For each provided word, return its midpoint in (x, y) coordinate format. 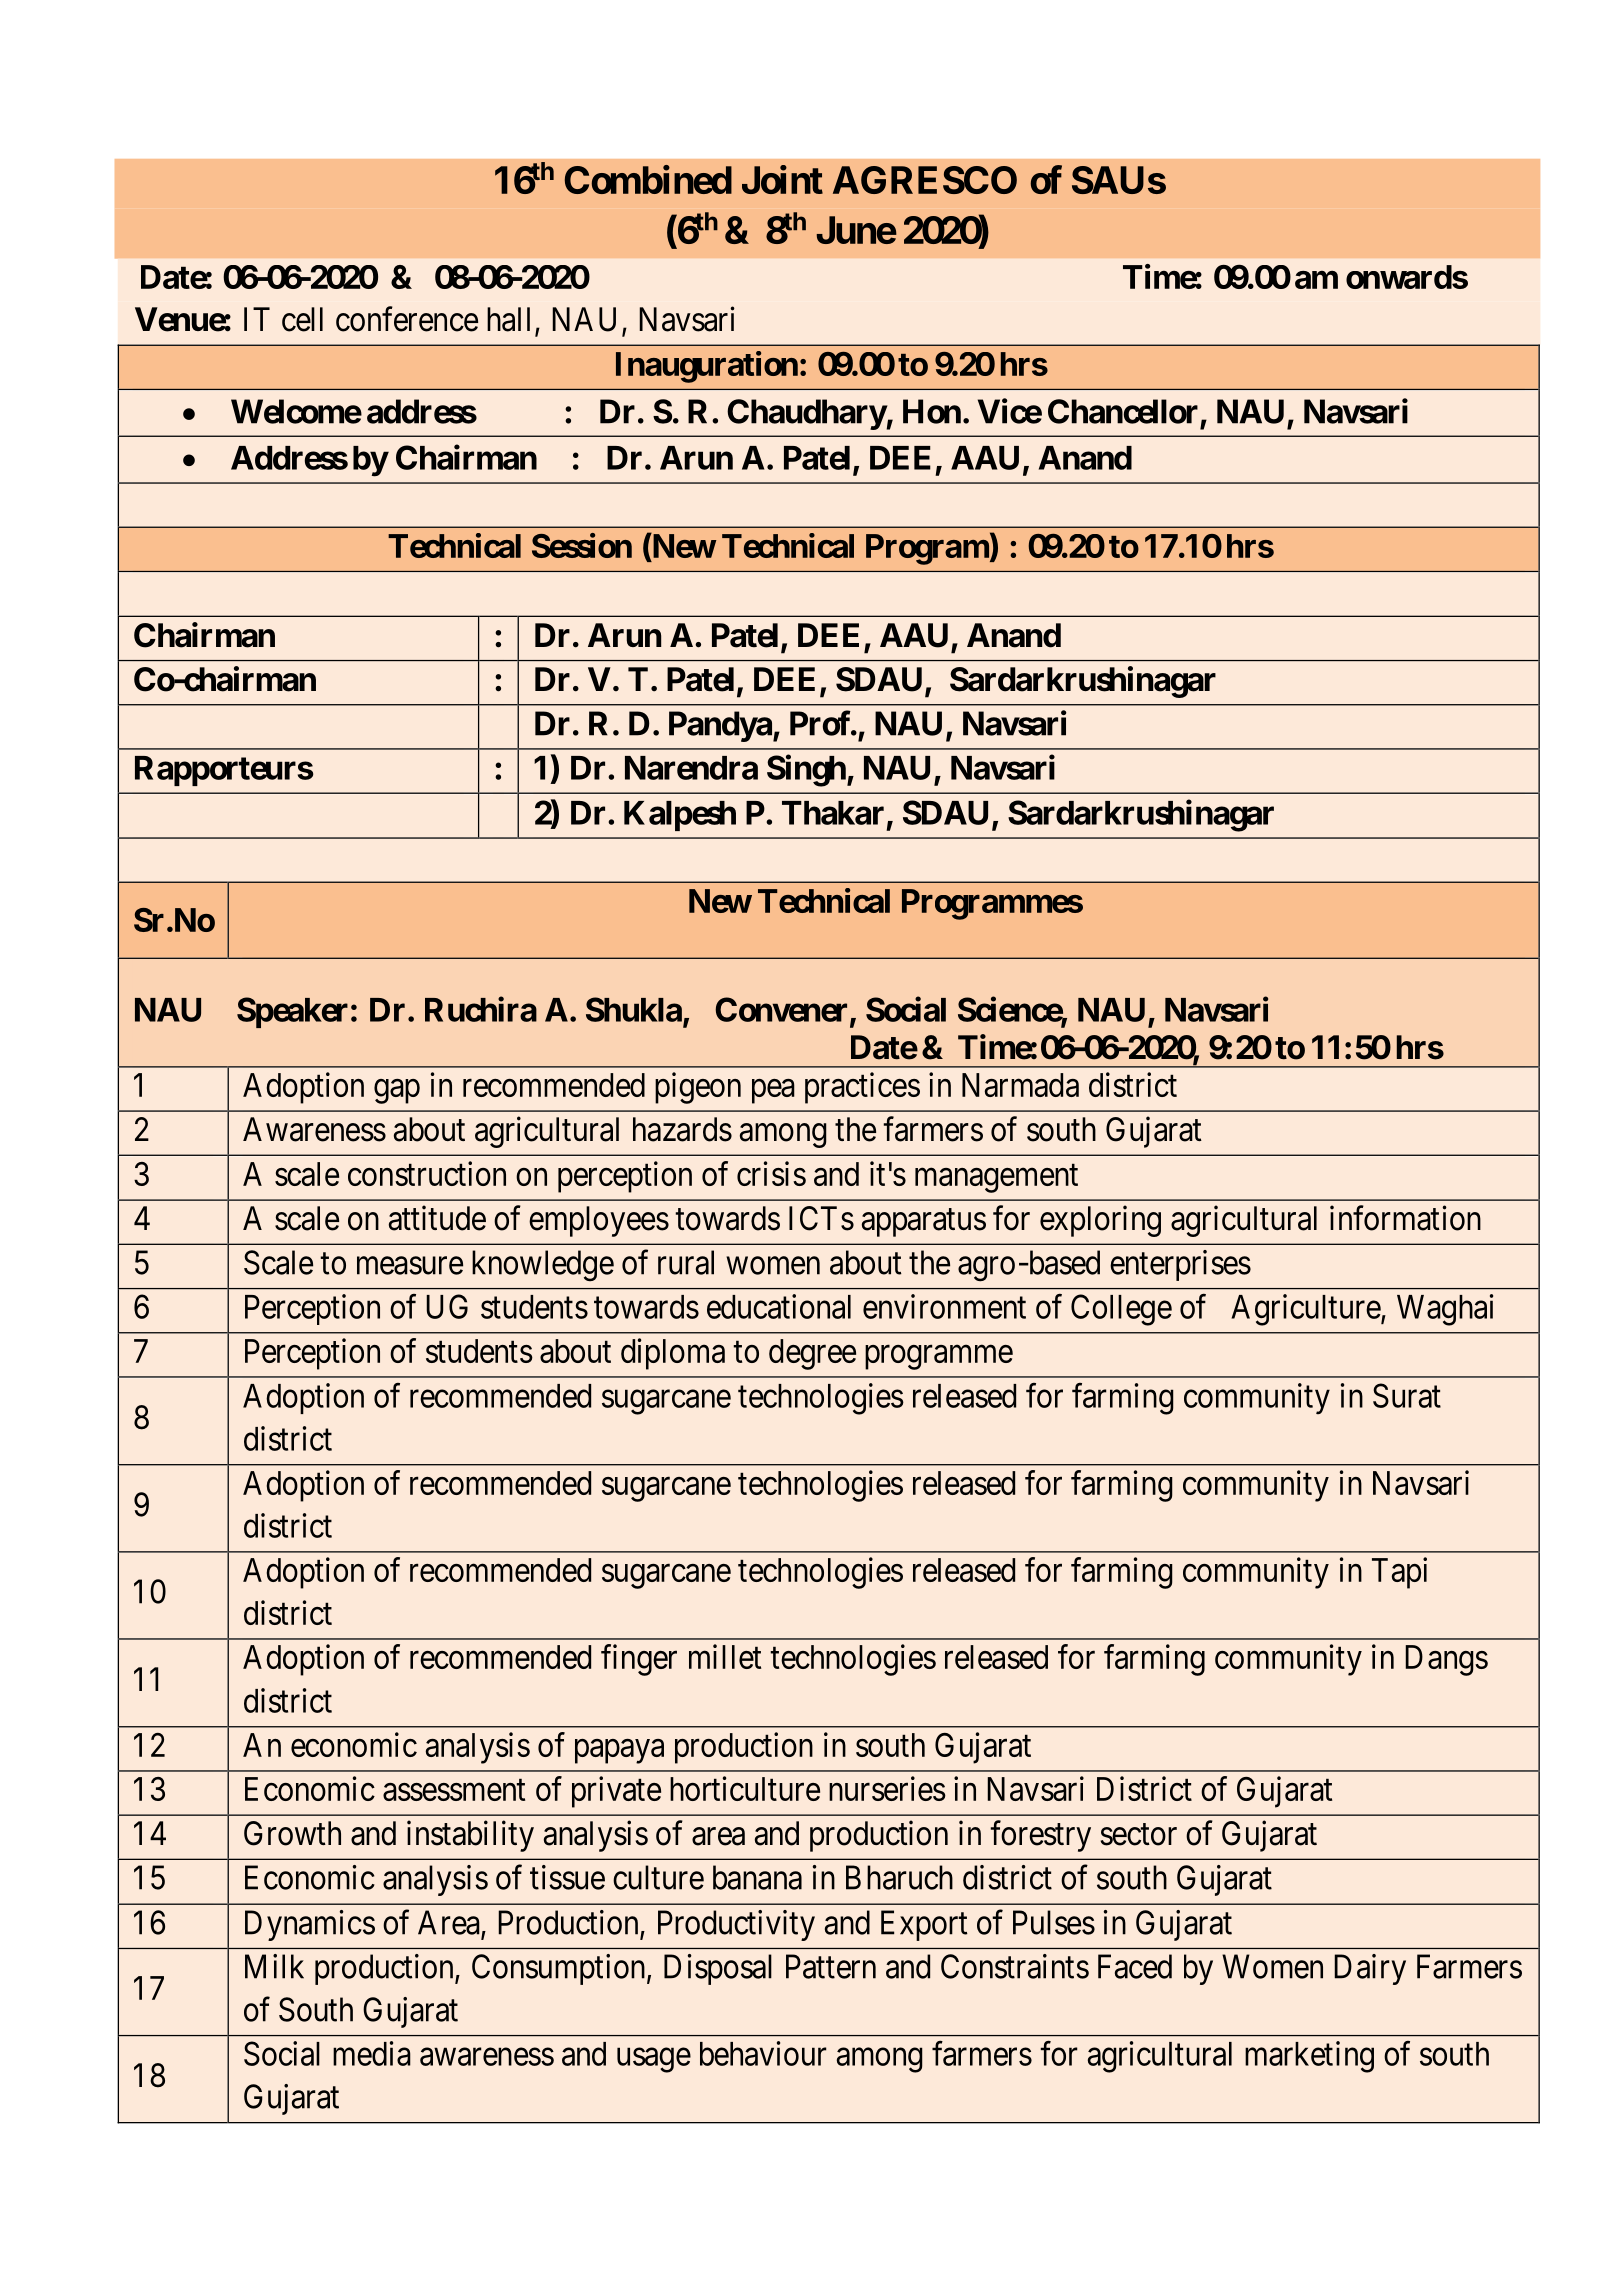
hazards (682, 1129)
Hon (932, 411)
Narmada (1020, 1085)
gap (397, 1091)
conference (407, 319)
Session (582, 545)
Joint (782, 179)
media (372, 2053)
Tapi (1399, 1573)
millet (725, 1656)
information (1405, 1218)
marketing (1309, 2057)
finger (639, 1660)
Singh (806, 771)
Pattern (831, 1966)
